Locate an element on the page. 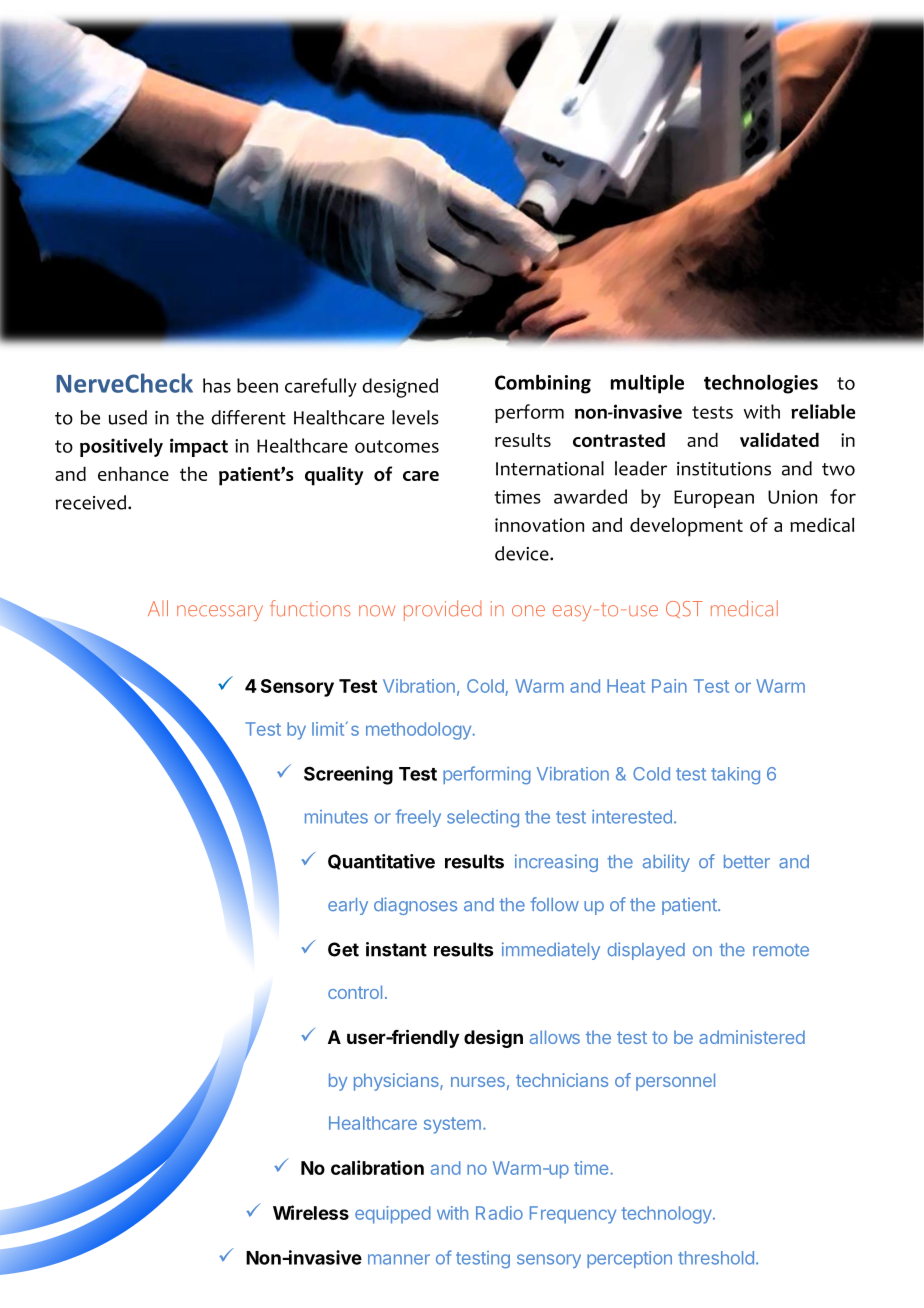 Image resolution: width=924 pixels, height=1308 pixels. used is located at coordinates (128, 417).
